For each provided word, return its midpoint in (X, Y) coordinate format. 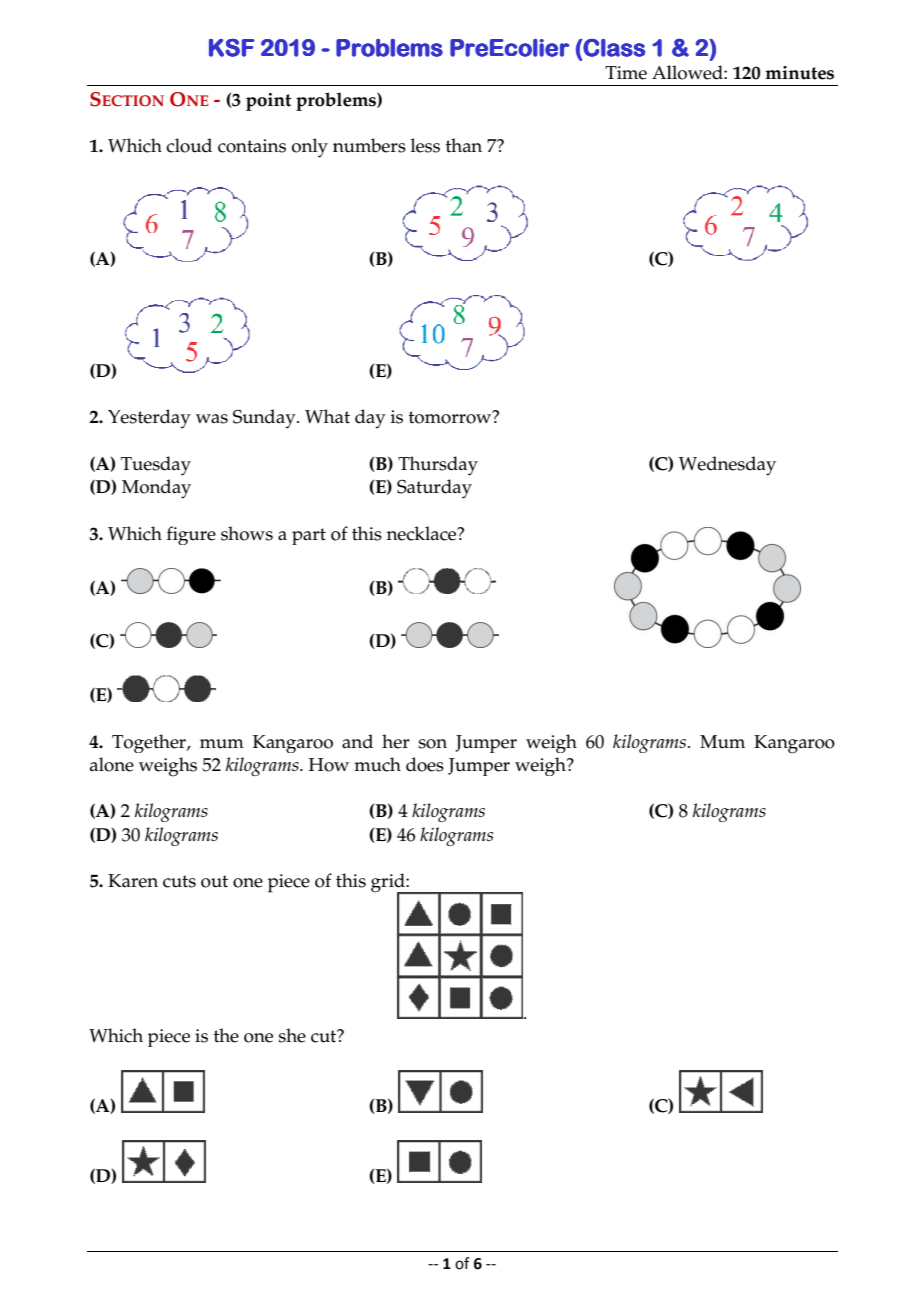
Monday (156, 489)
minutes (799, 73)
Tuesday (156, 466)
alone (112, 764)
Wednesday (727, 466)
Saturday (434, 489)
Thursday (438, 466)
